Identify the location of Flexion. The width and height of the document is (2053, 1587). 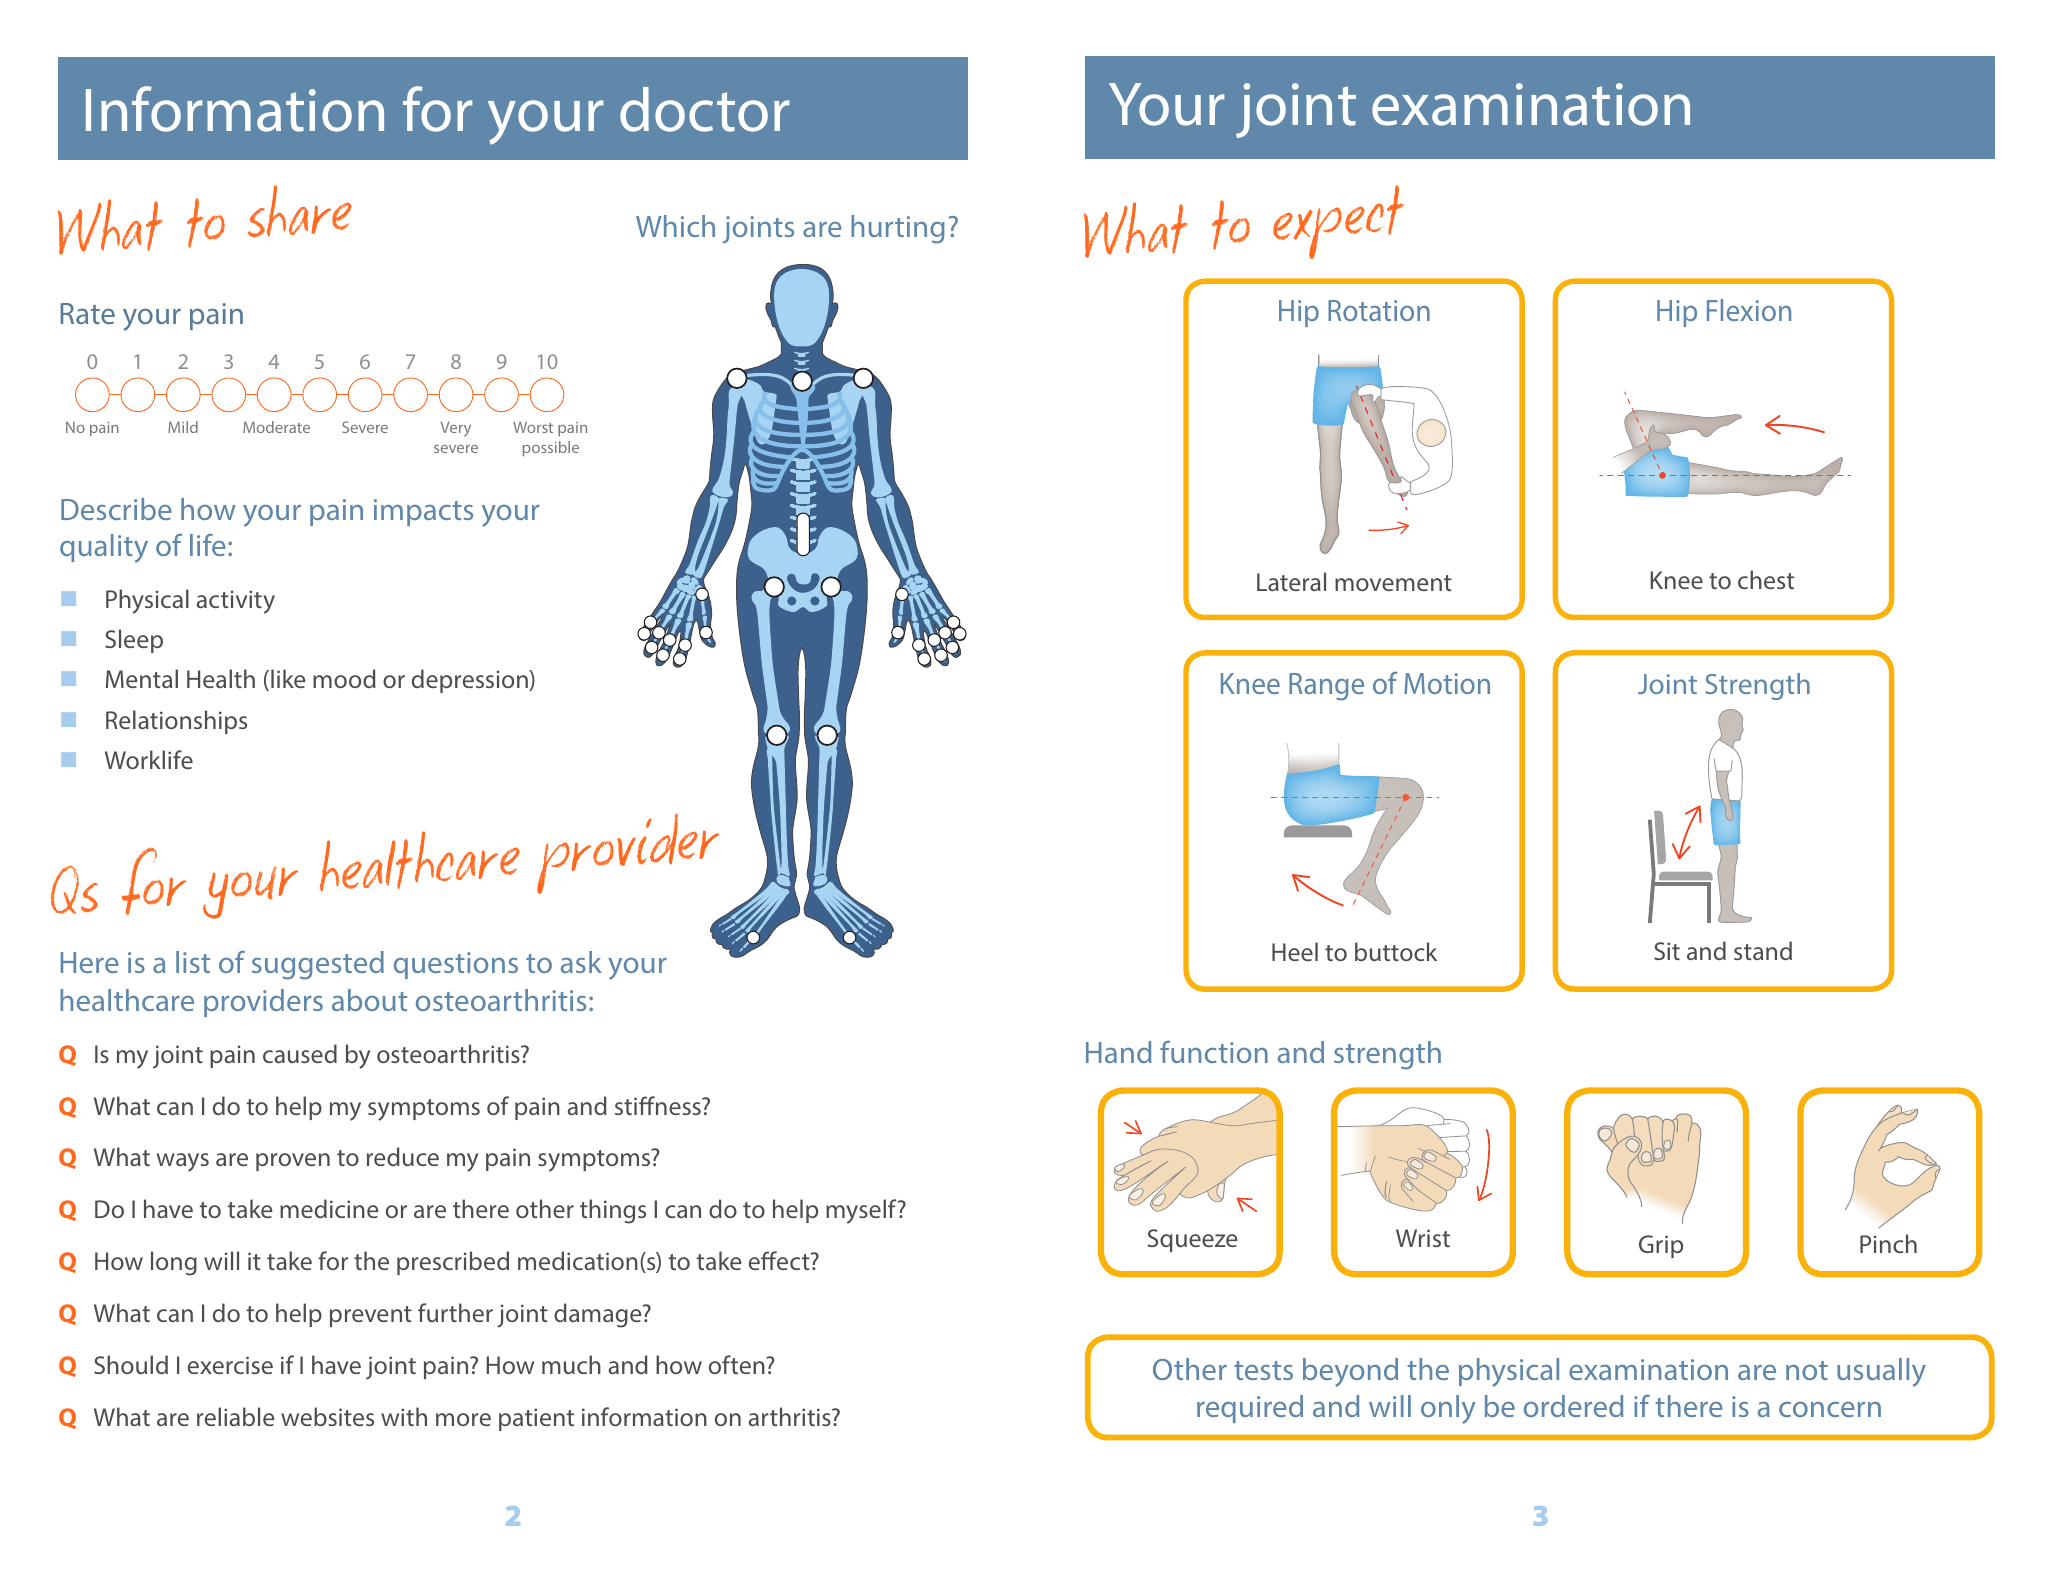
(1749, 310).
